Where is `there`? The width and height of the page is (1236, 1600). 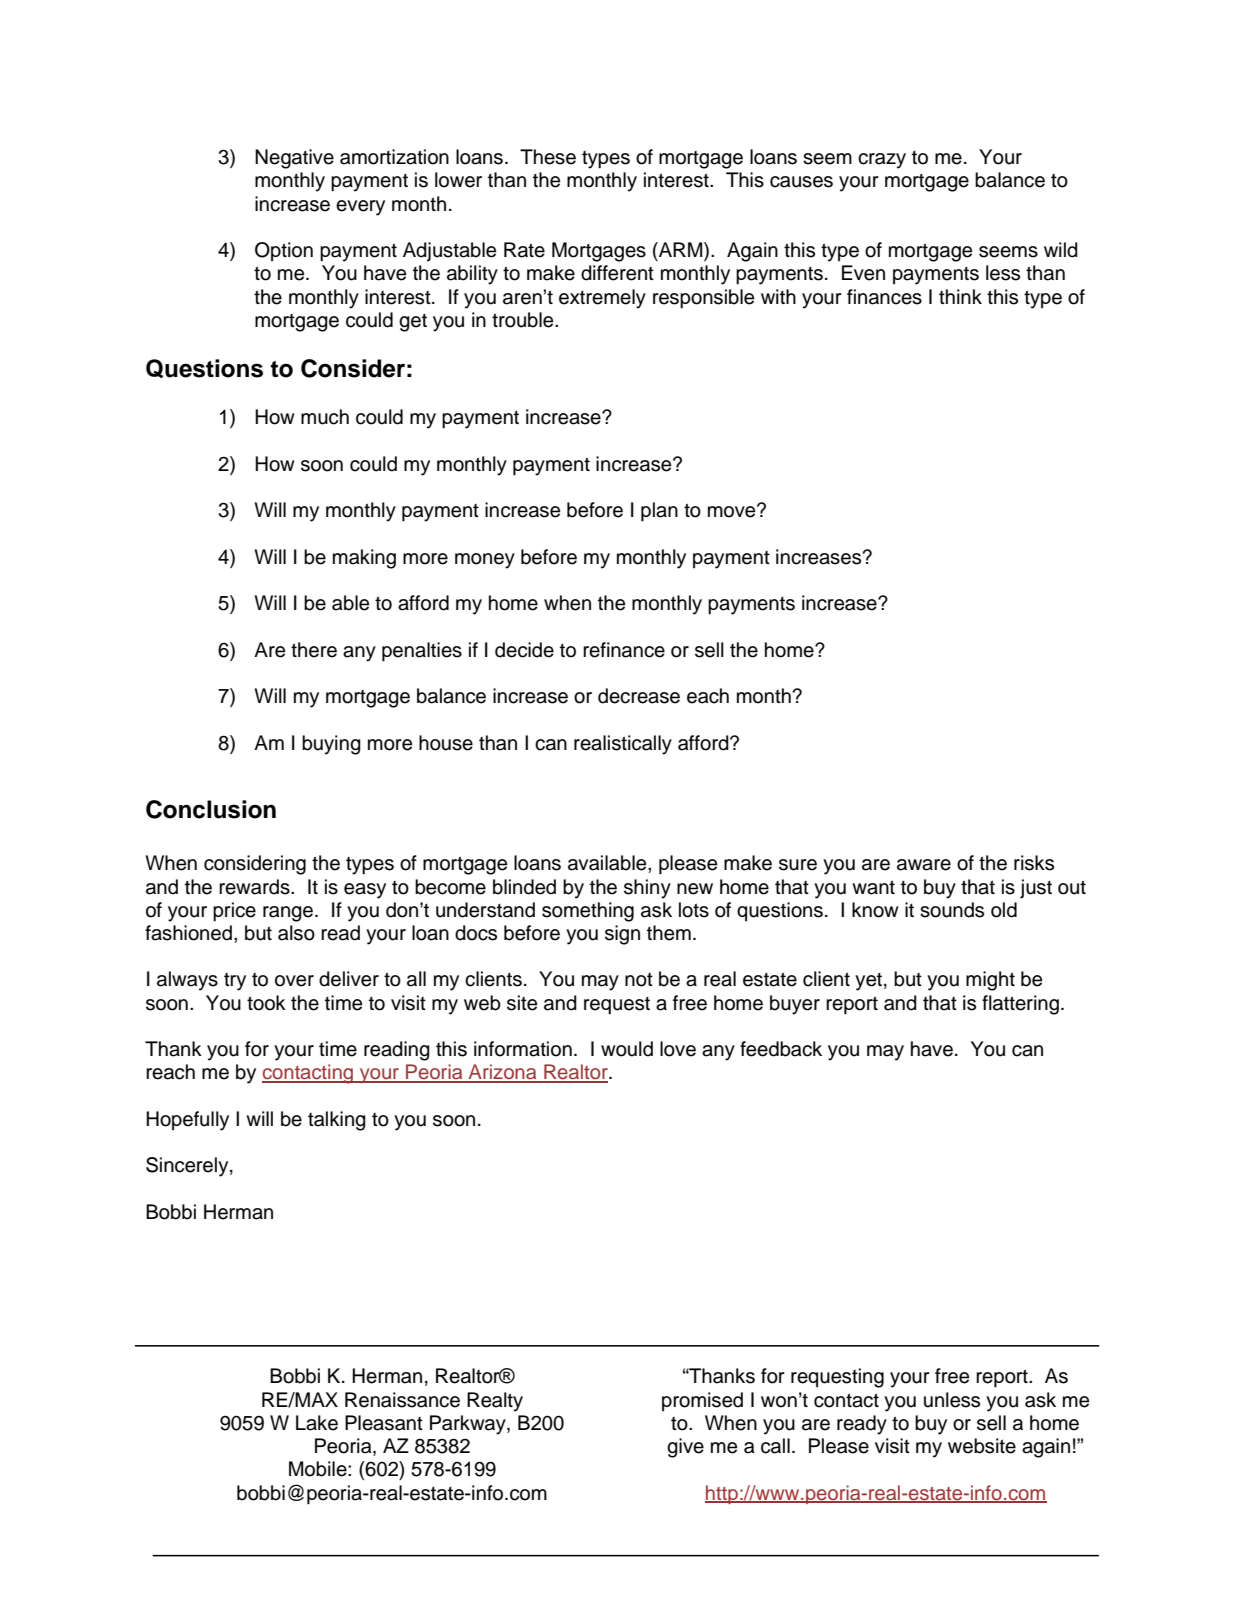
there is located at coordinates (314, 650).
